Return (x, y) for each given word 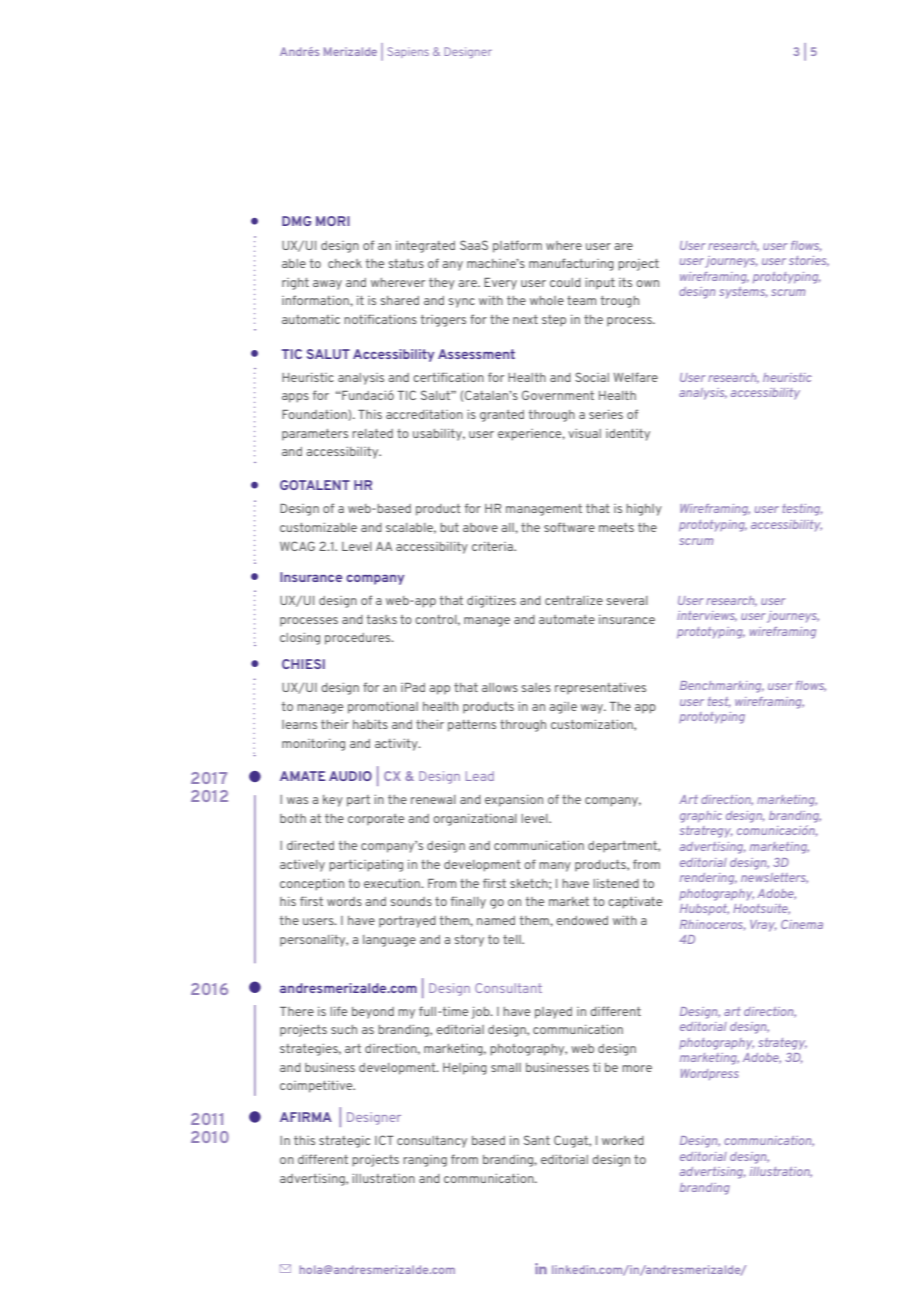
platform (517, 246)
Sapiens (408, 52)
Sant (537, 1140)
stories (809, 261)
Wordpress (709, 1074)
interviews (707, 616)
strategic (344, 1142)
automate (567, 619)
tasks (382, 619)
